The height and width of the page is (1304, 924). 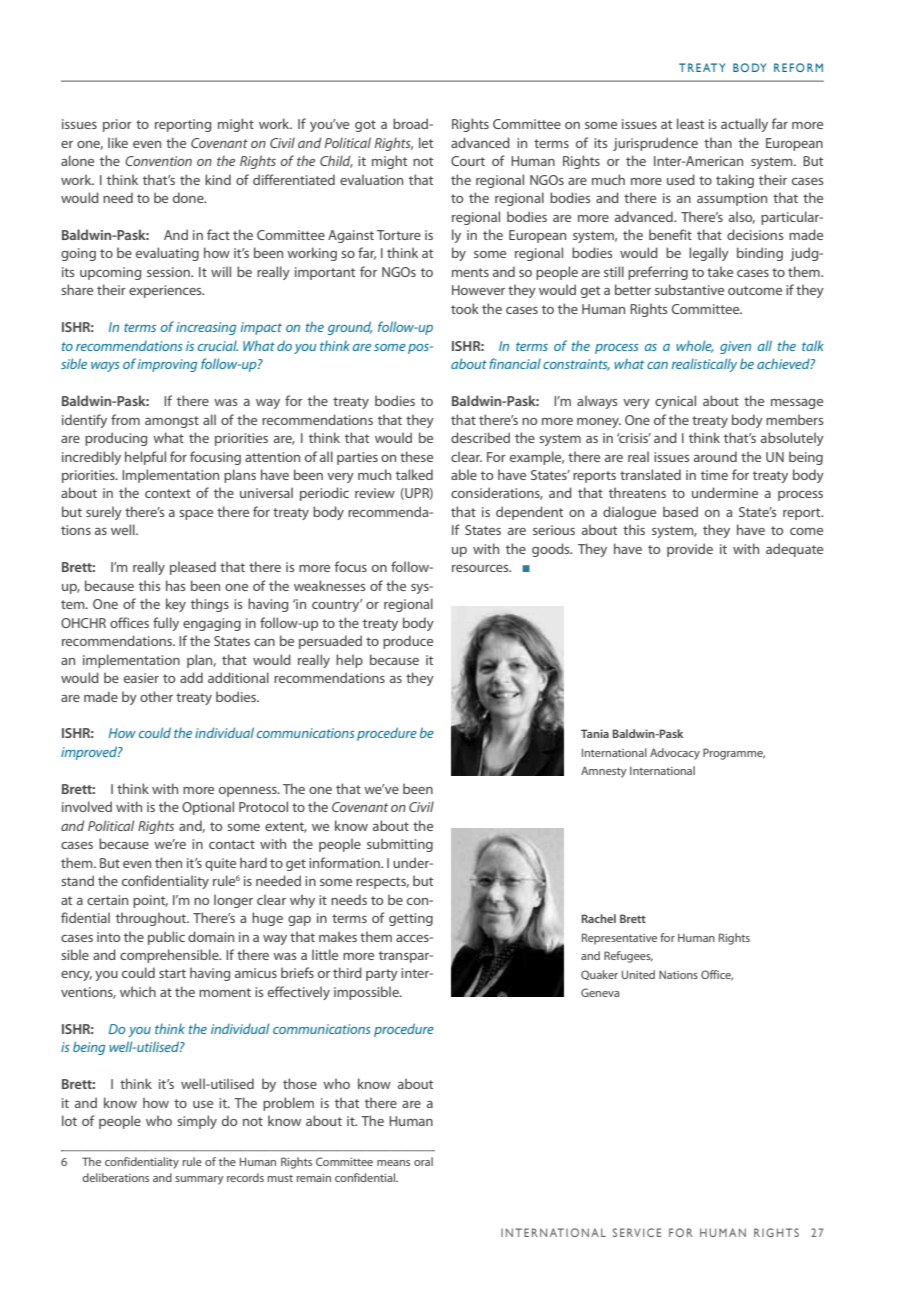 What do you see at coordinates (168, 493) in the page?
I see `context` at bounding box center [168, 493].
